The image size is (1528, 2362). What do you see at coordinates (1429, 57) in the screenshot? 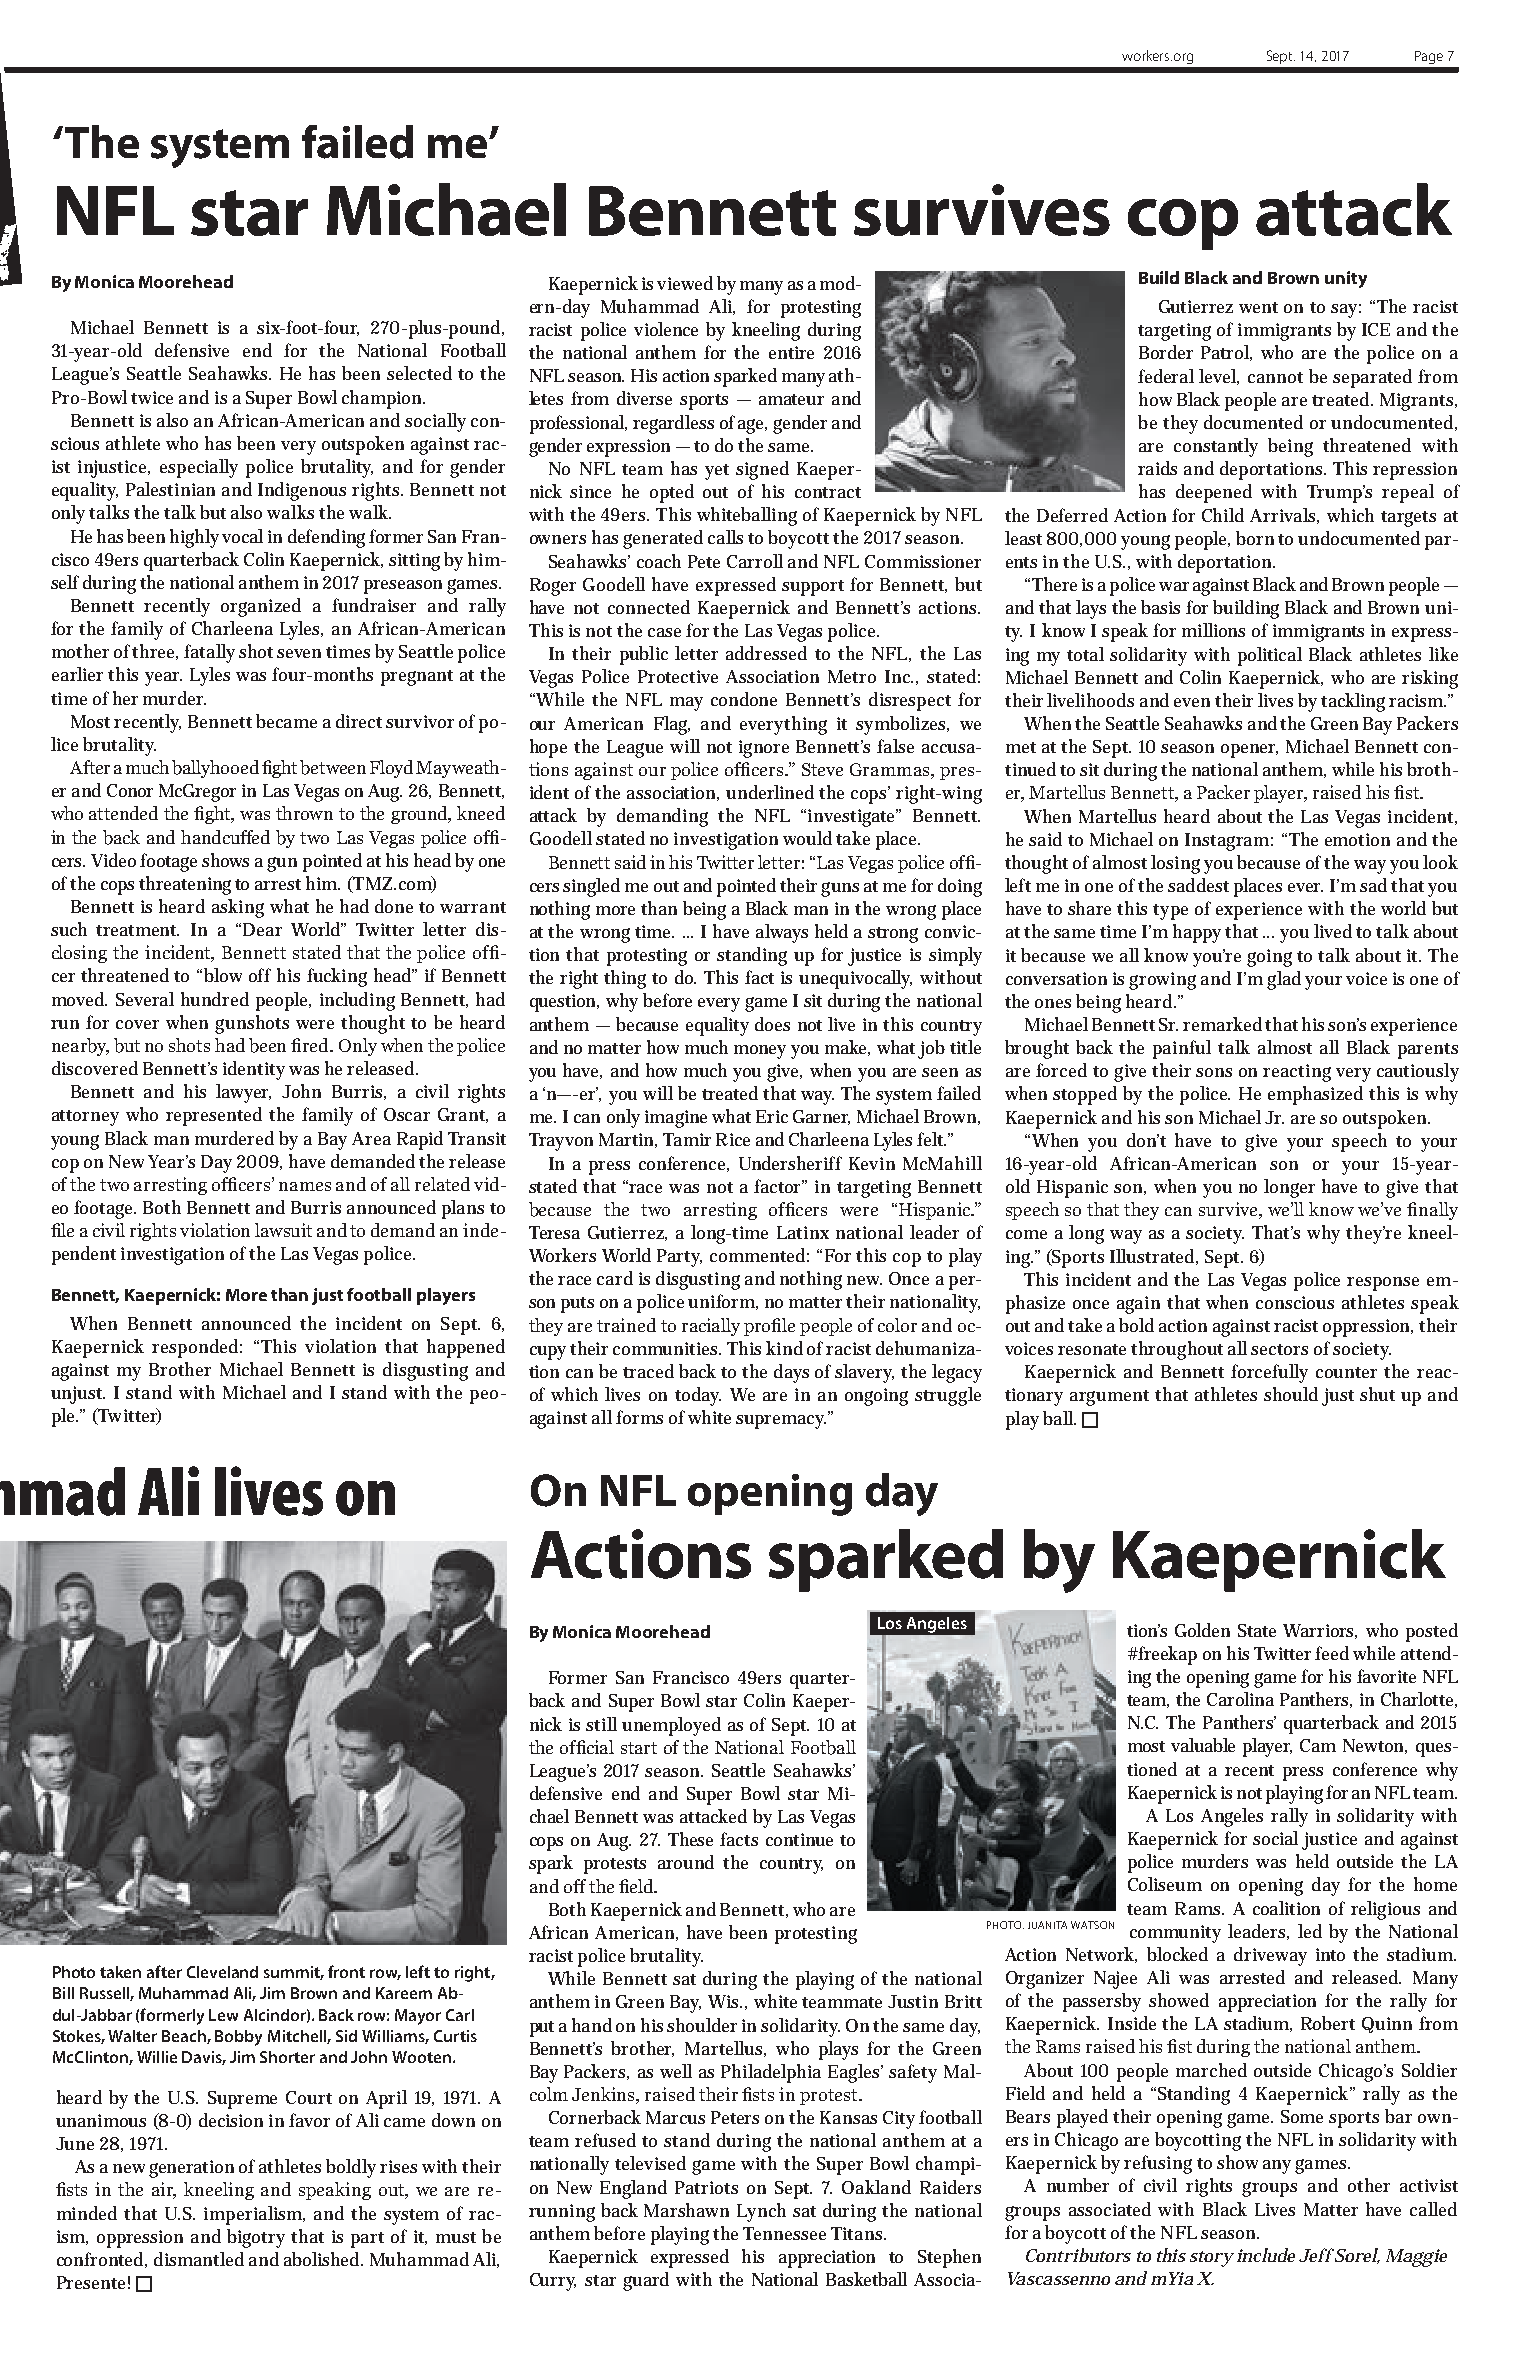
I see `Page` at bounding box center [1429, 57].
